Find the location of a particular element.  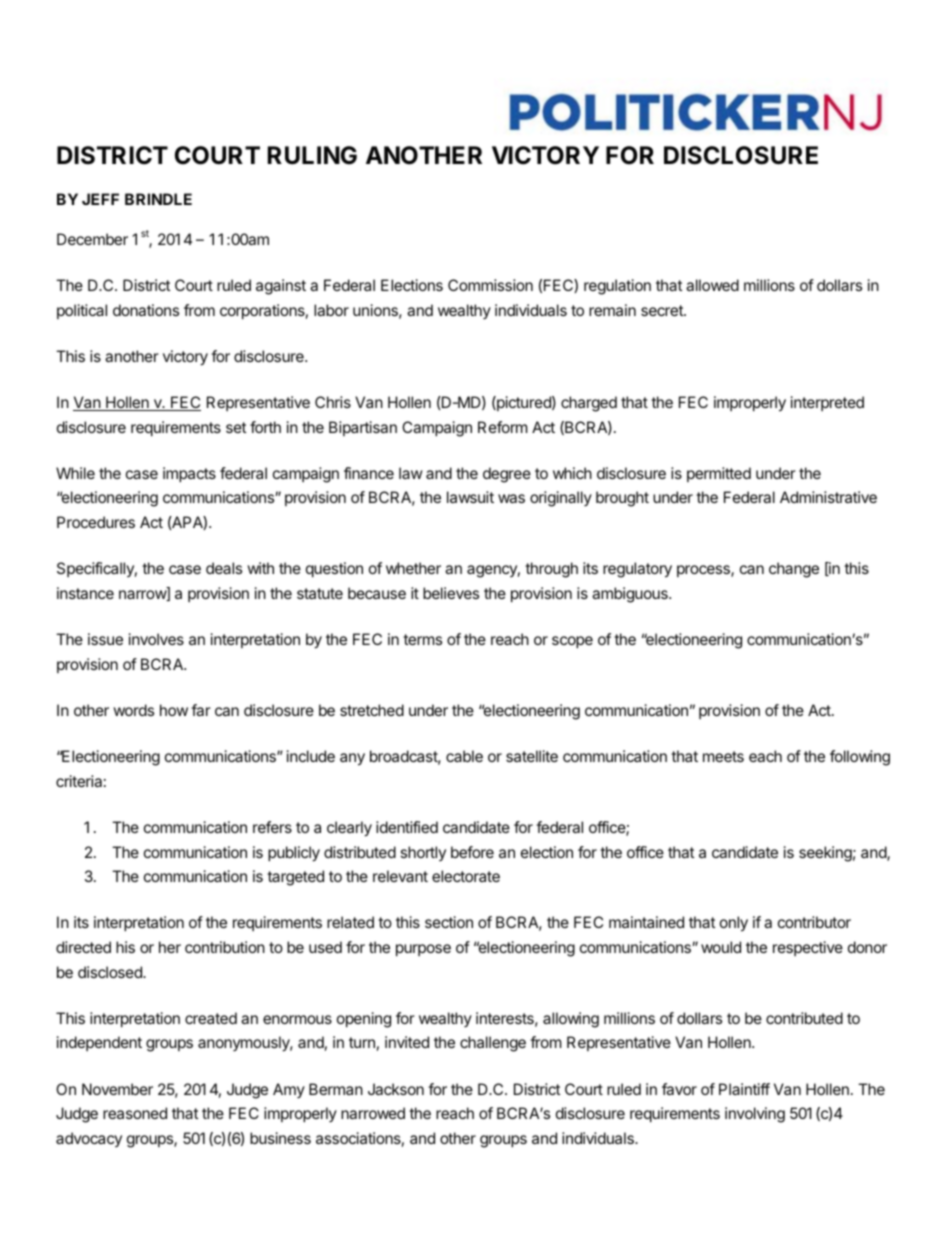

involves is located at coordinates (156, 639).
